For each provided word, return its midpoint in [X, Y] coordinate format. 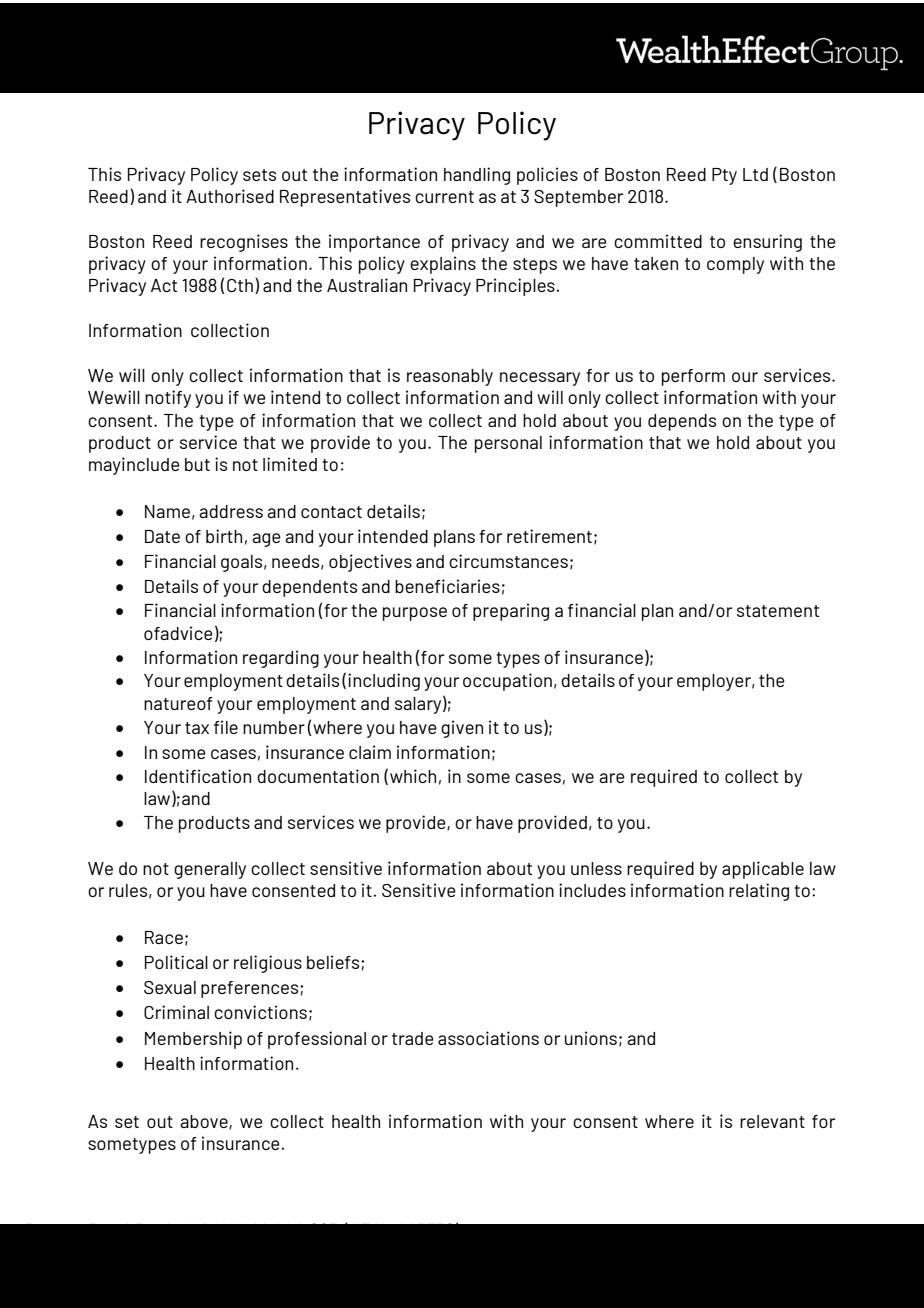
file [226, 727]
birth [224, 536]
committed [658, 241]
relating [759, 892]
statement [778, 611]
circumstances [508, 561]
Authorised [230, 196]
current [444, 197]
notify [168, 399]
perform [693, 377]
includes [592, 890]
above [205, 1122]
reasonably [450, 377]
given [462, 729]
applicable [763, 870]
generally [210, 870]
